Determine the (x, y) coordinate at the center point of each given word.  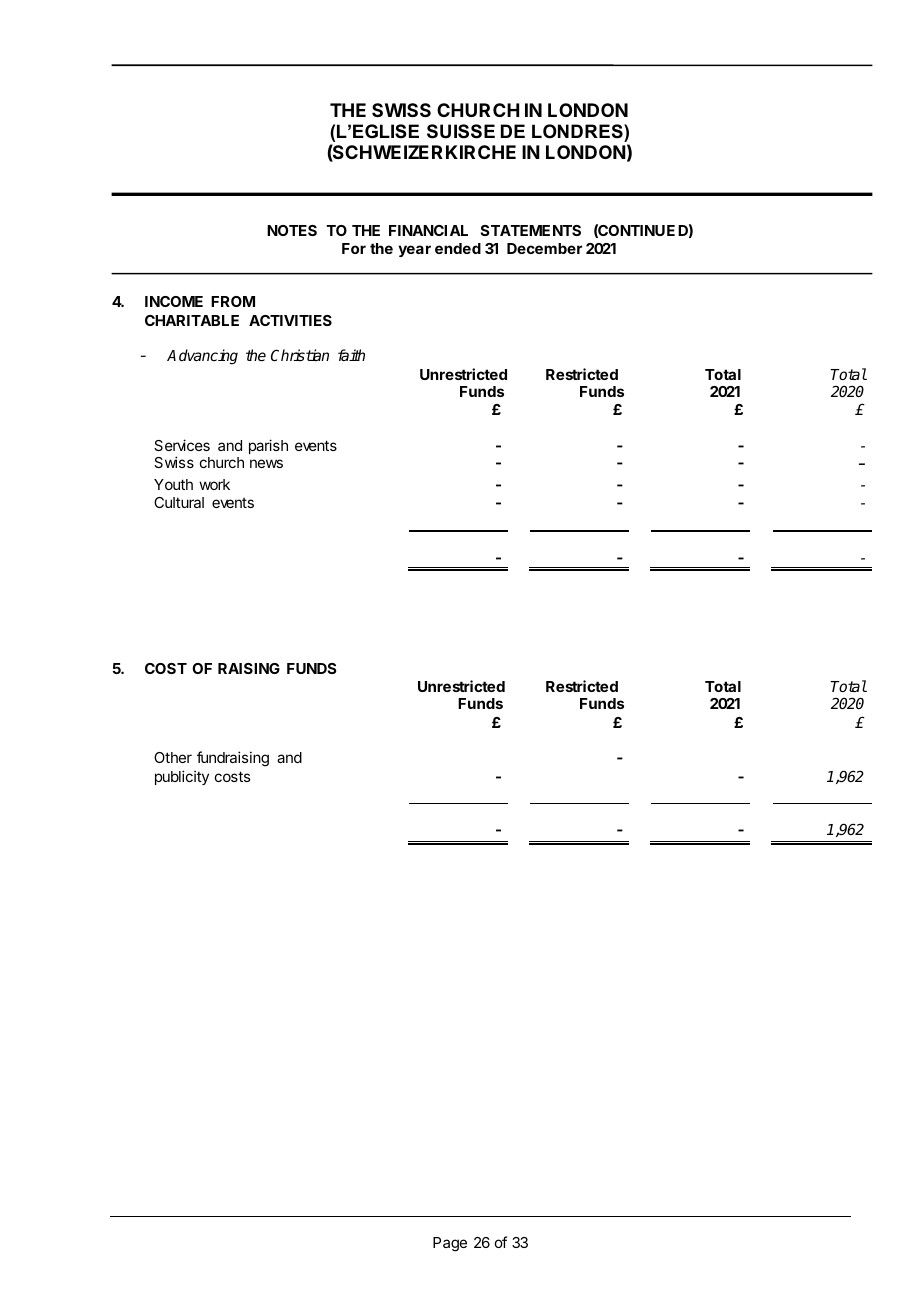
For (354, 248)
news (266, 463)
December (544, 248)
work (214, 484)
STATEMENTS (531, 230)
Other (173, 757)
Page (450, 1244)
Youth (173, 484)
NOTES (292, 230)
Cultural (179, 502)
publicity (182, 777)
